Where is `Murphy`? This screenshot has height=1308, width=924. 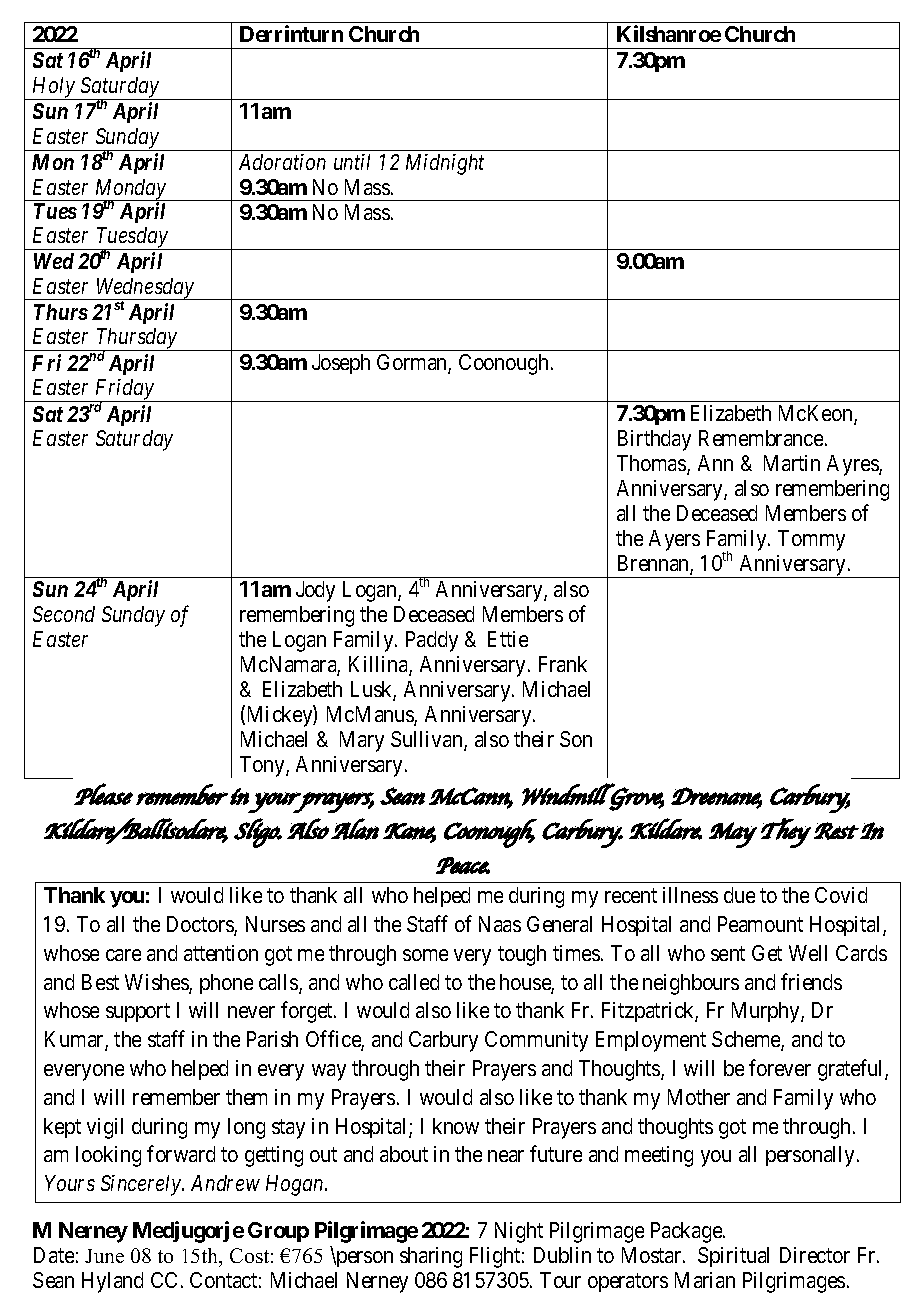 Murphy is located at coordinates (767, 1012).
